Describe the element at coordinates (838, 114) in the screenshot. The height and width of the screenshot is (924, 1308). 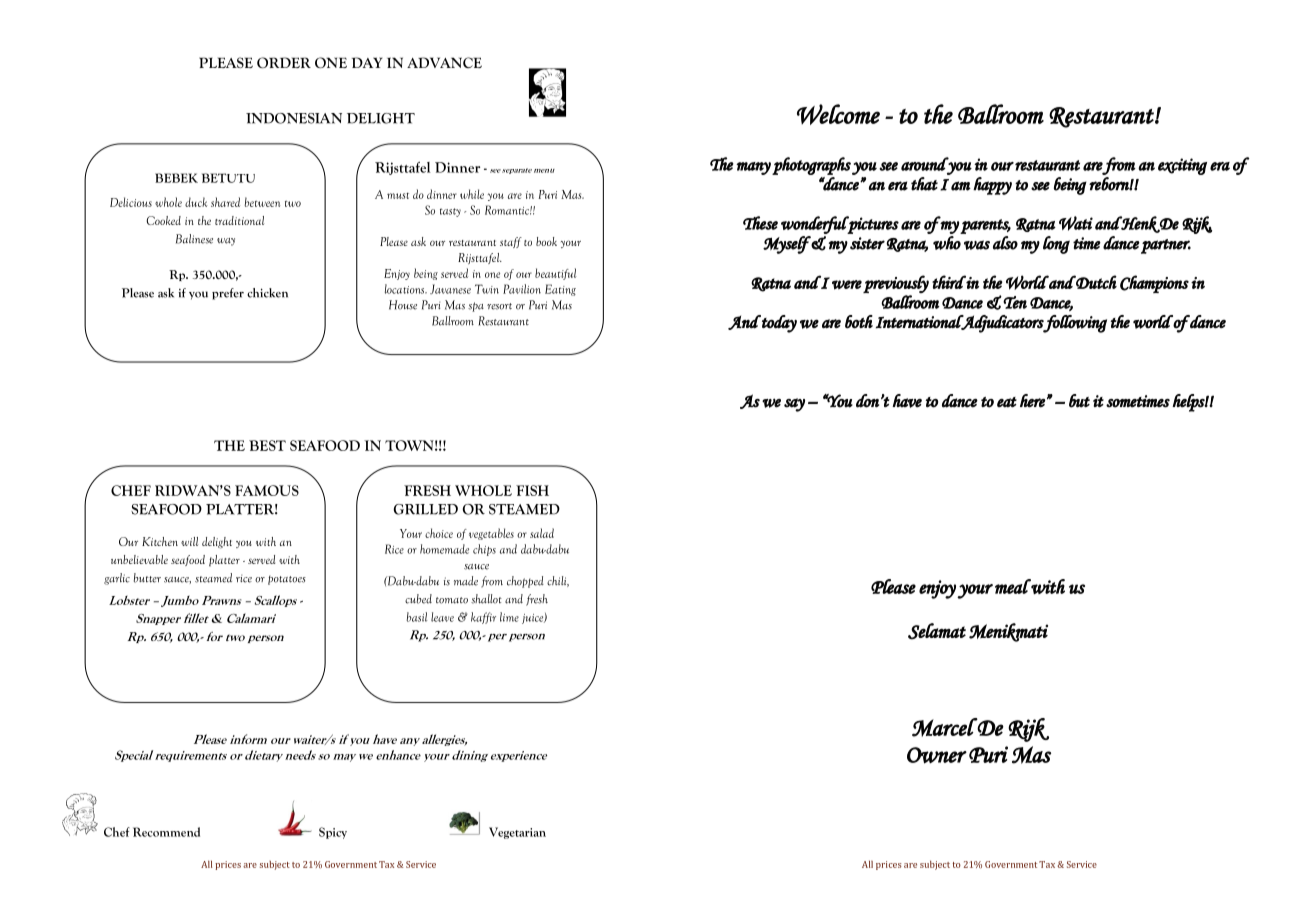
I see `Welcome` at that location.
